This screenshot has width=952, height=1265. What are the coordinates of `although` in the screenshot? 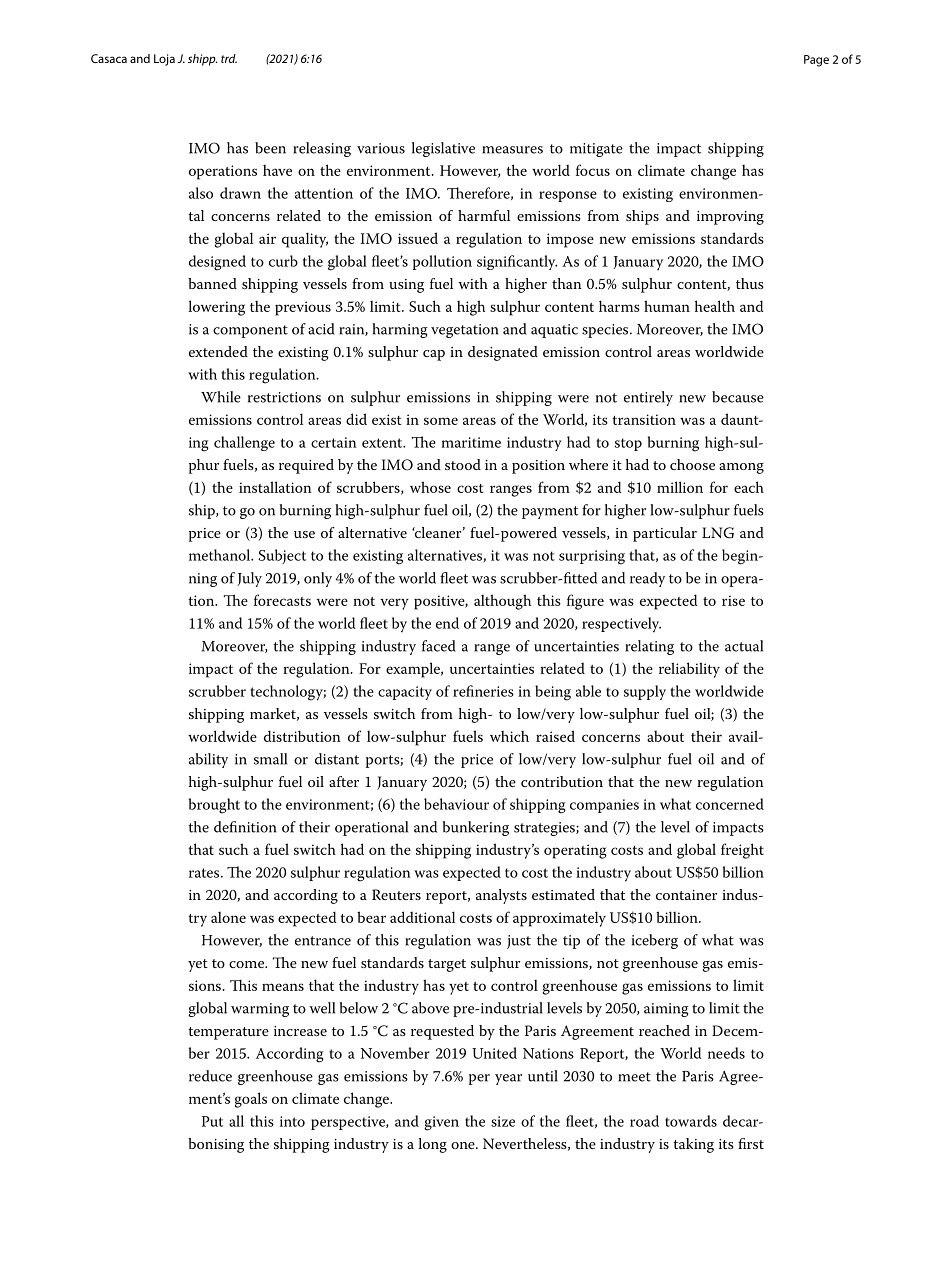 It's located at (502, 602).
